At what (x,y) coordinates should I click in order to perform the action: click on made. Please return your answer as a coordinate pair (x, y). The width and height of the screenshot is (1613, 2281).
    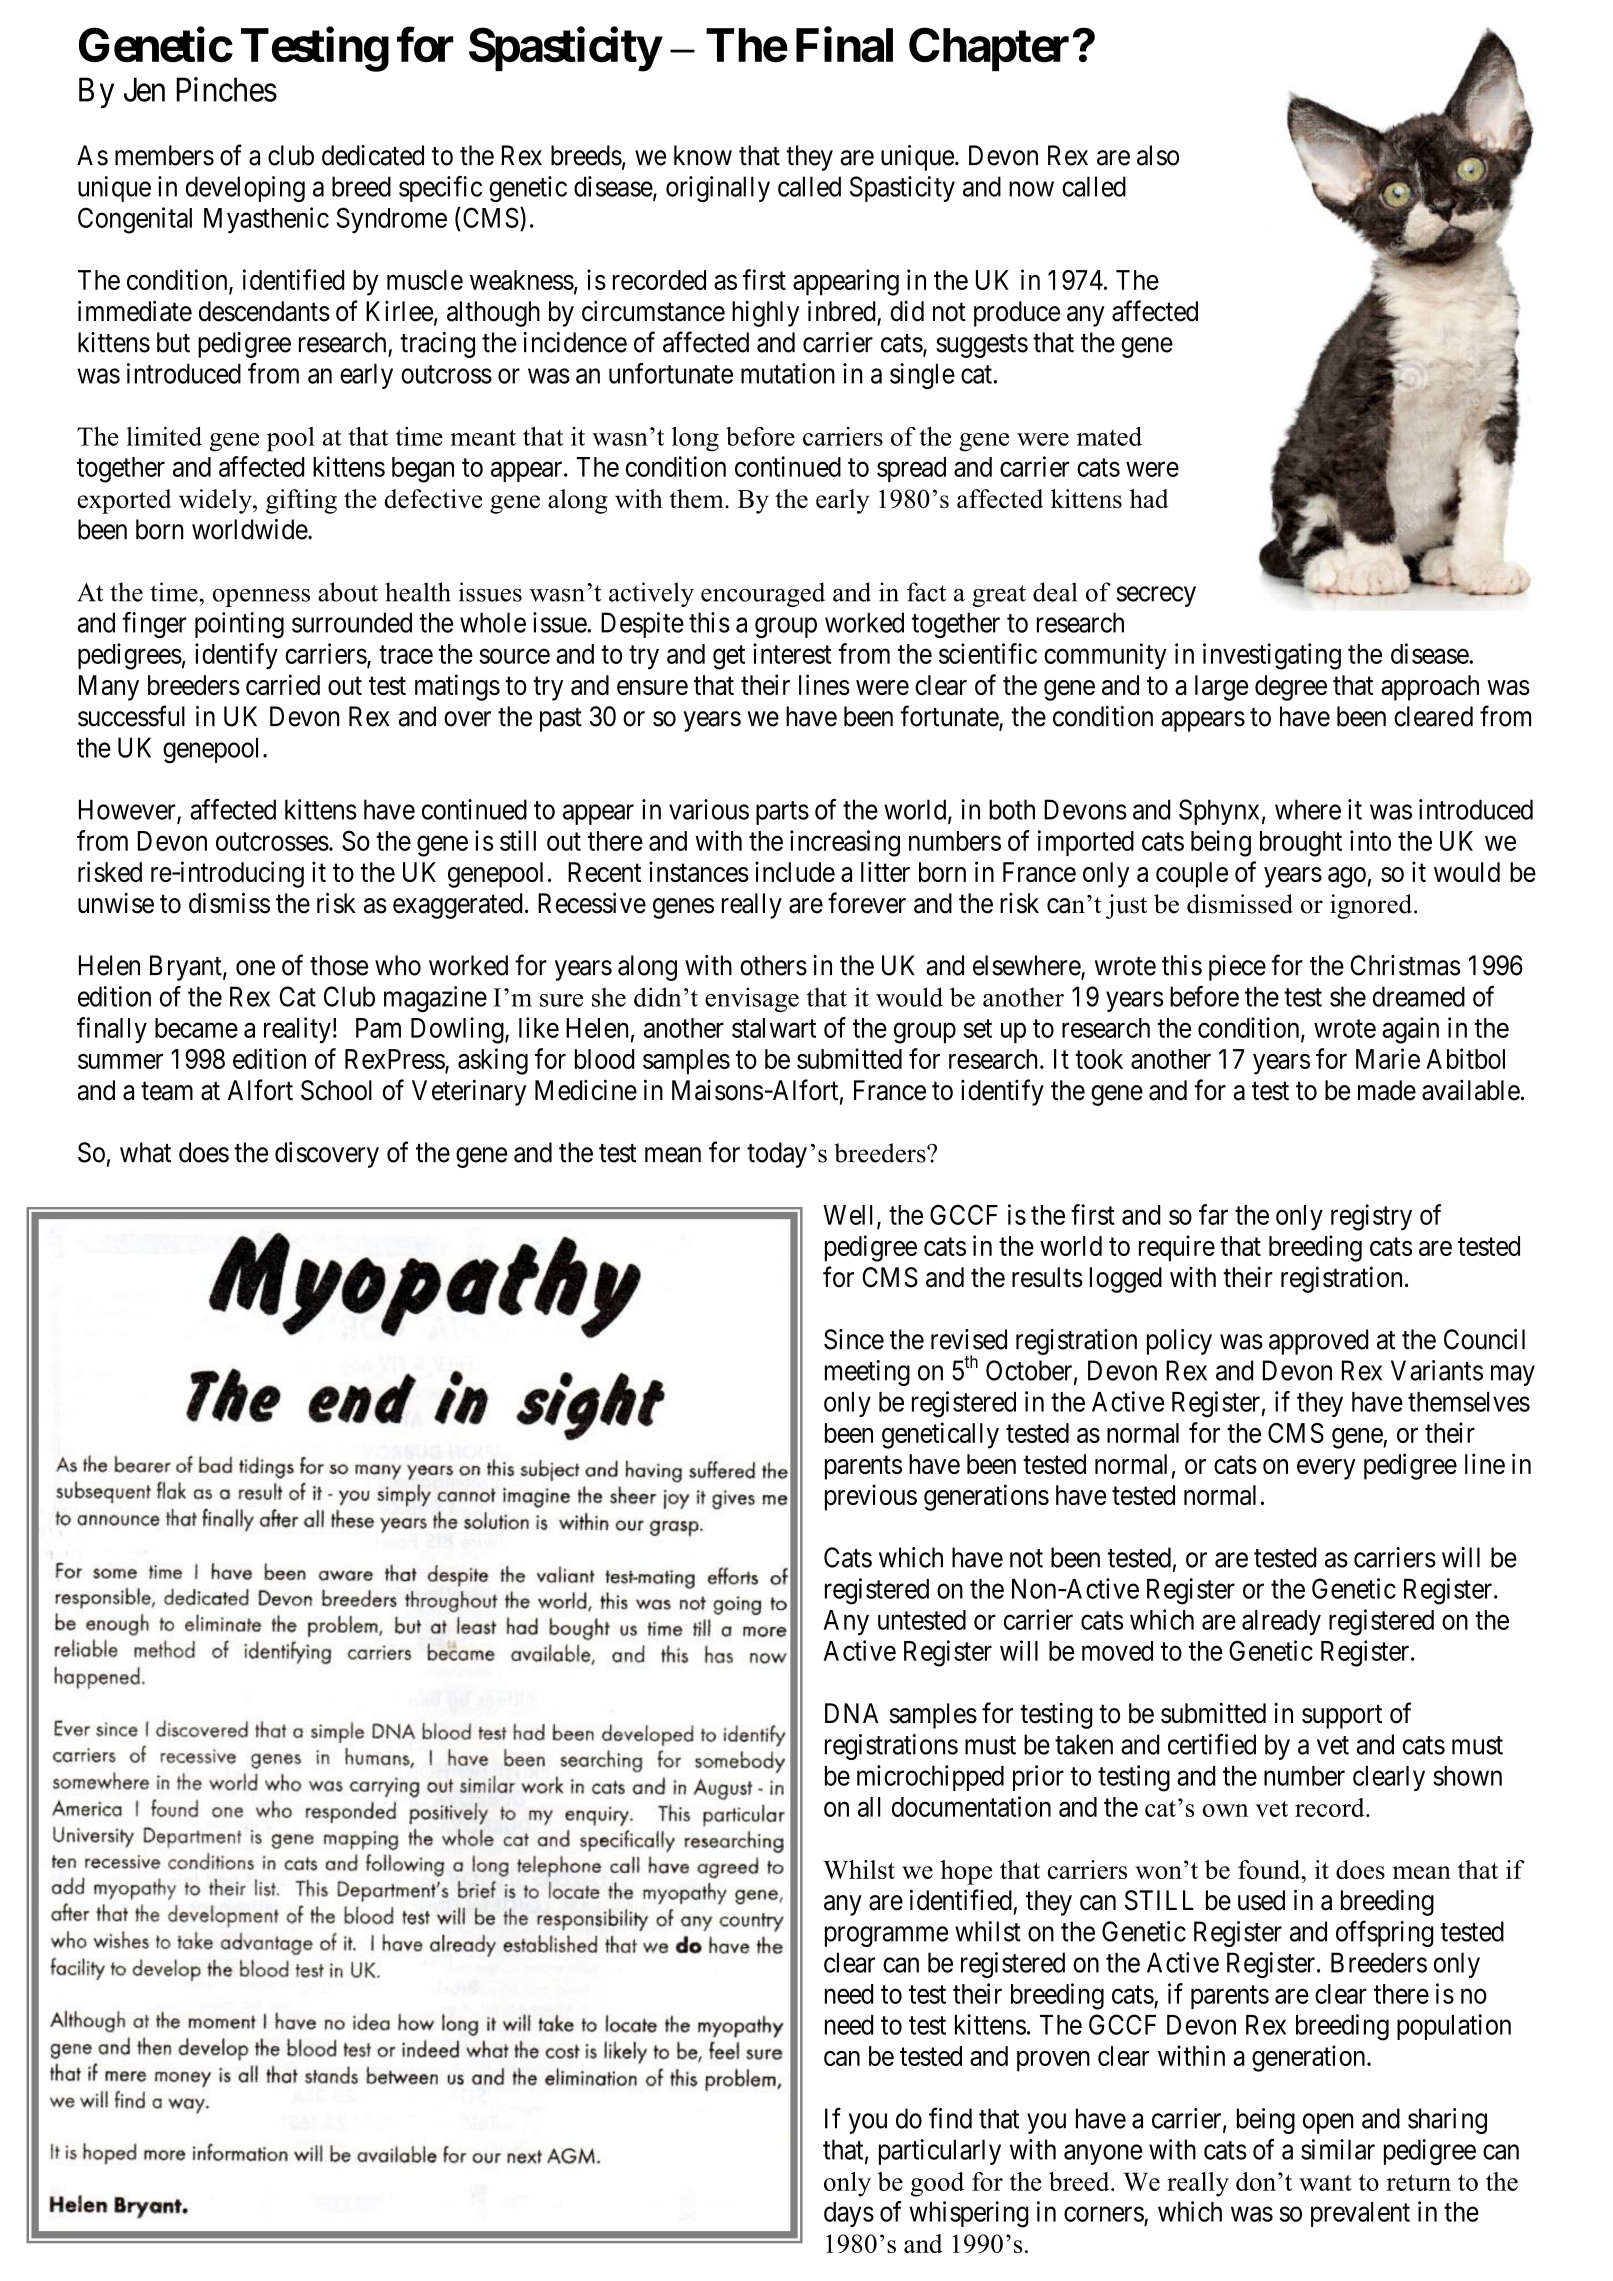
    Looking at the image, I should click on (1387, 1090).
